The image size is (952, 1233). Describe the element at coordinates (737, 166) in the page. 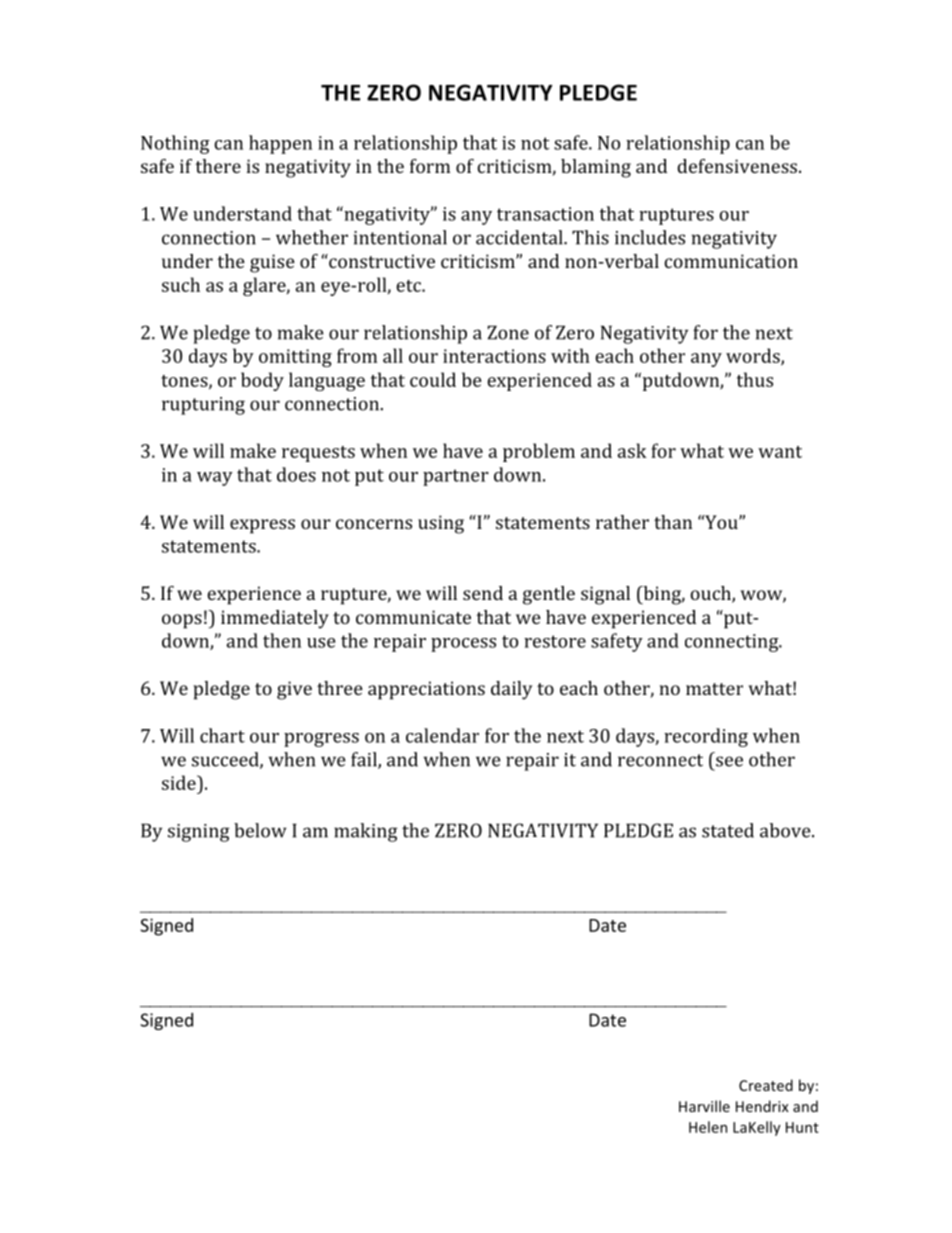

I see `defensiveness` at that location.
